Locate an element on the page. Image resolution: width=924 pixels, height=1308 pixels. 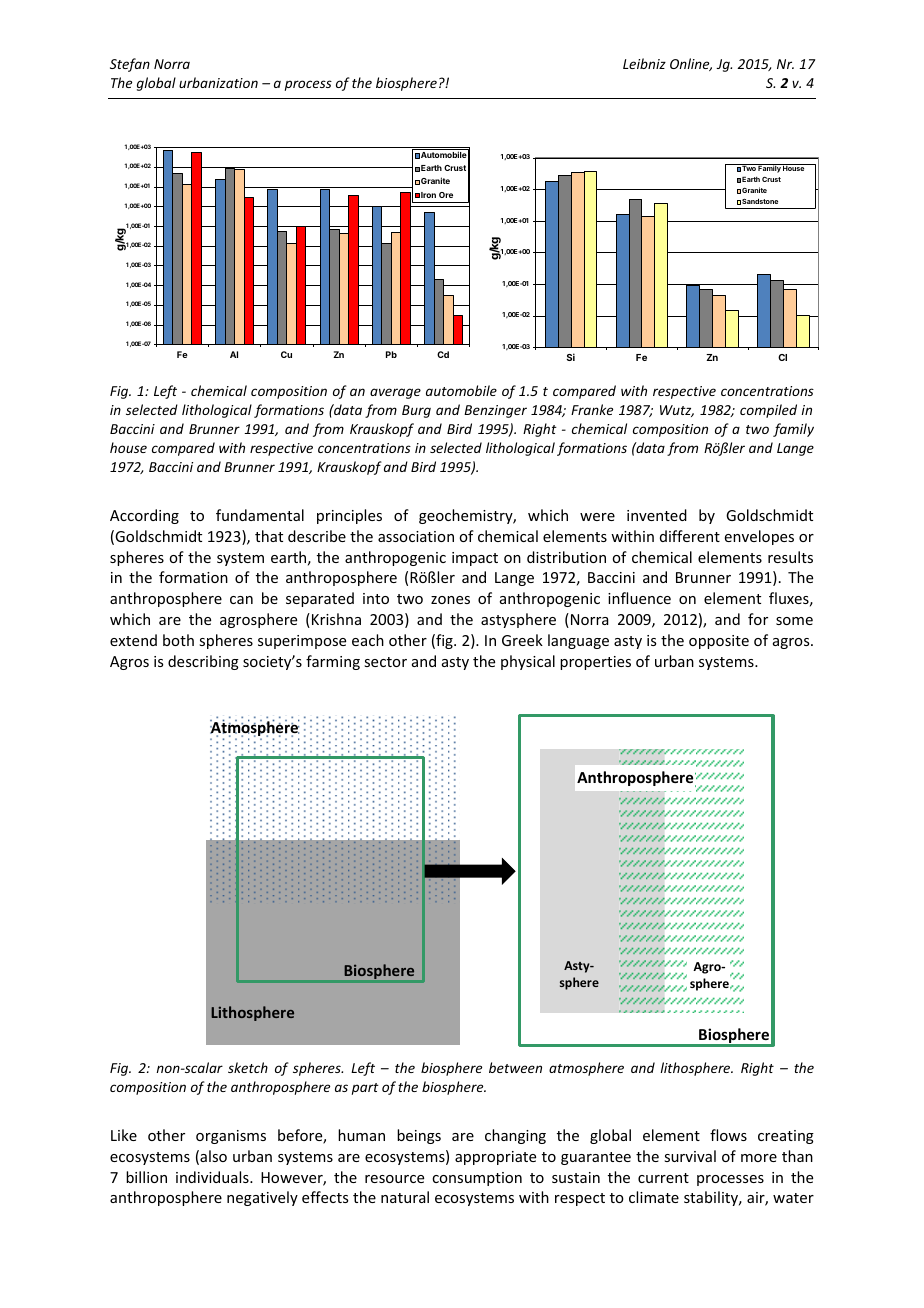
Stefan is located at coordinates (130, 65).
